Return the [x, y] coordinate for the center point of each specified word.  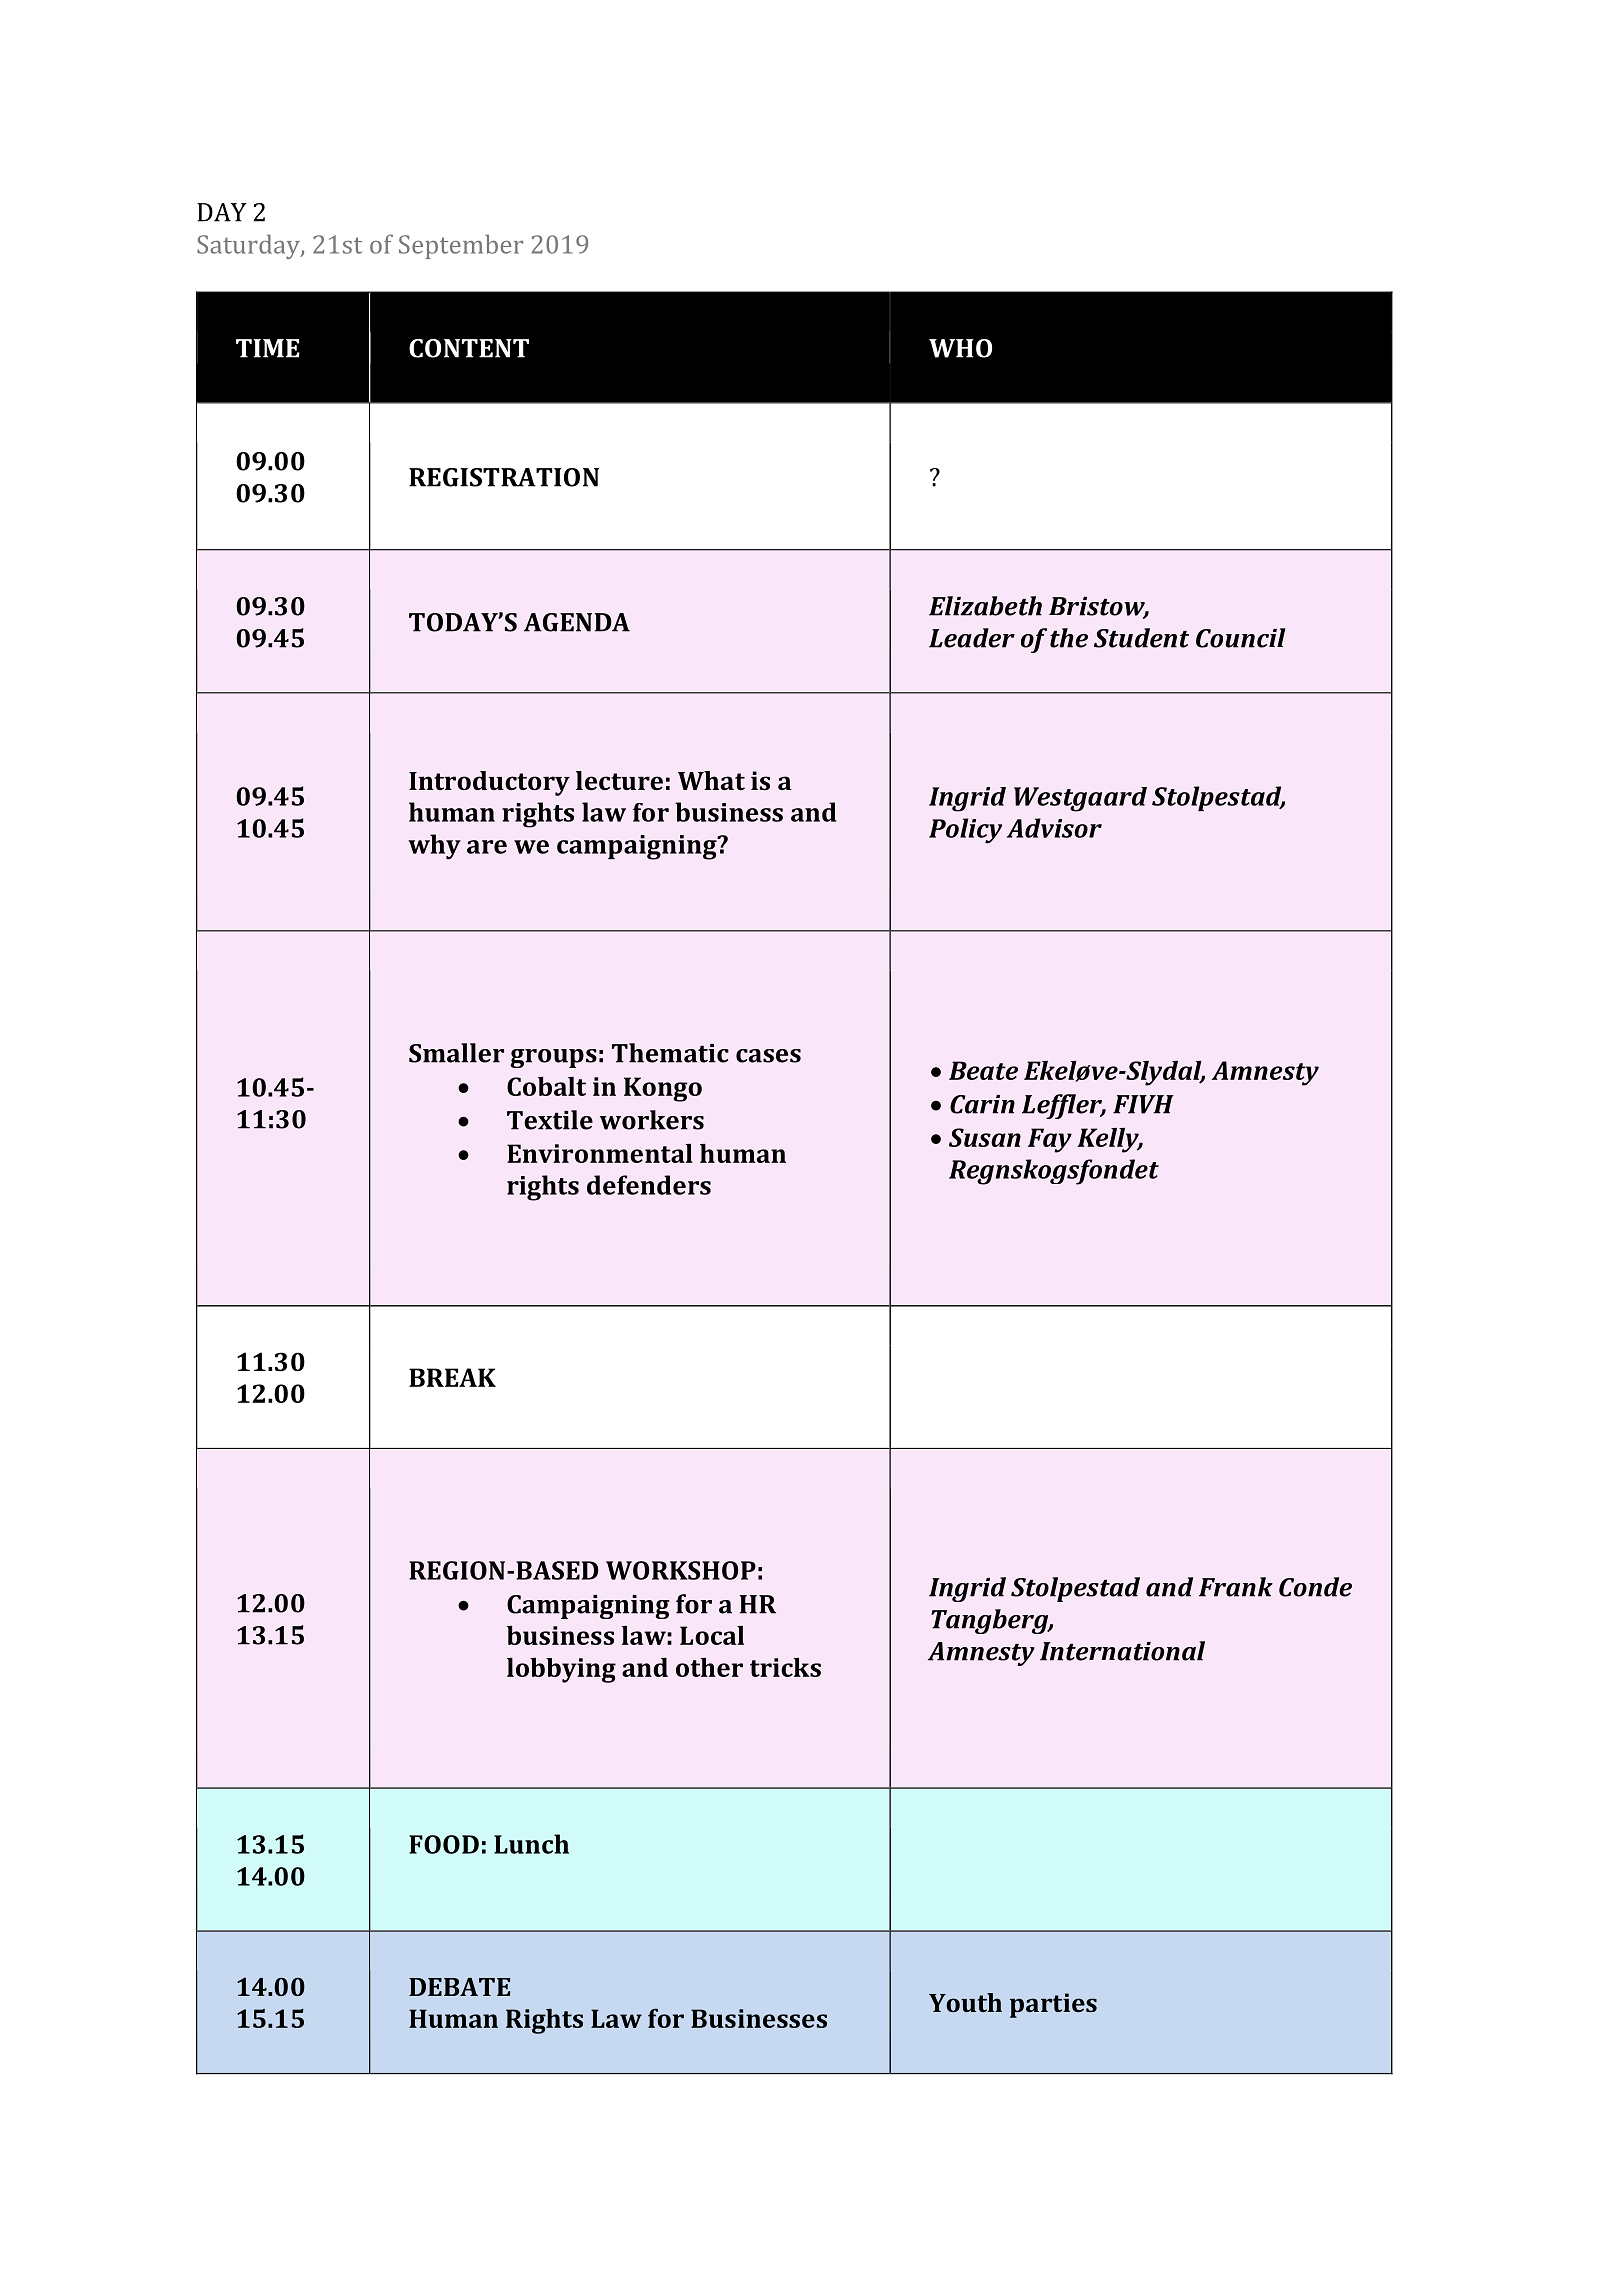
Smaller [456, 1053]
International [1122, 1651]
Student [1141, 638]
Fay [1050, 1140]
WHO [960, 348]
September [461, 246]
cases [768, 1056]
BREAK [452, 1377]
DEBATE [459, 1987]
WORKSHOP [681, 1570]
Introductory [489, 783]
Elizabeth [985, 606]
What [711, 780]
